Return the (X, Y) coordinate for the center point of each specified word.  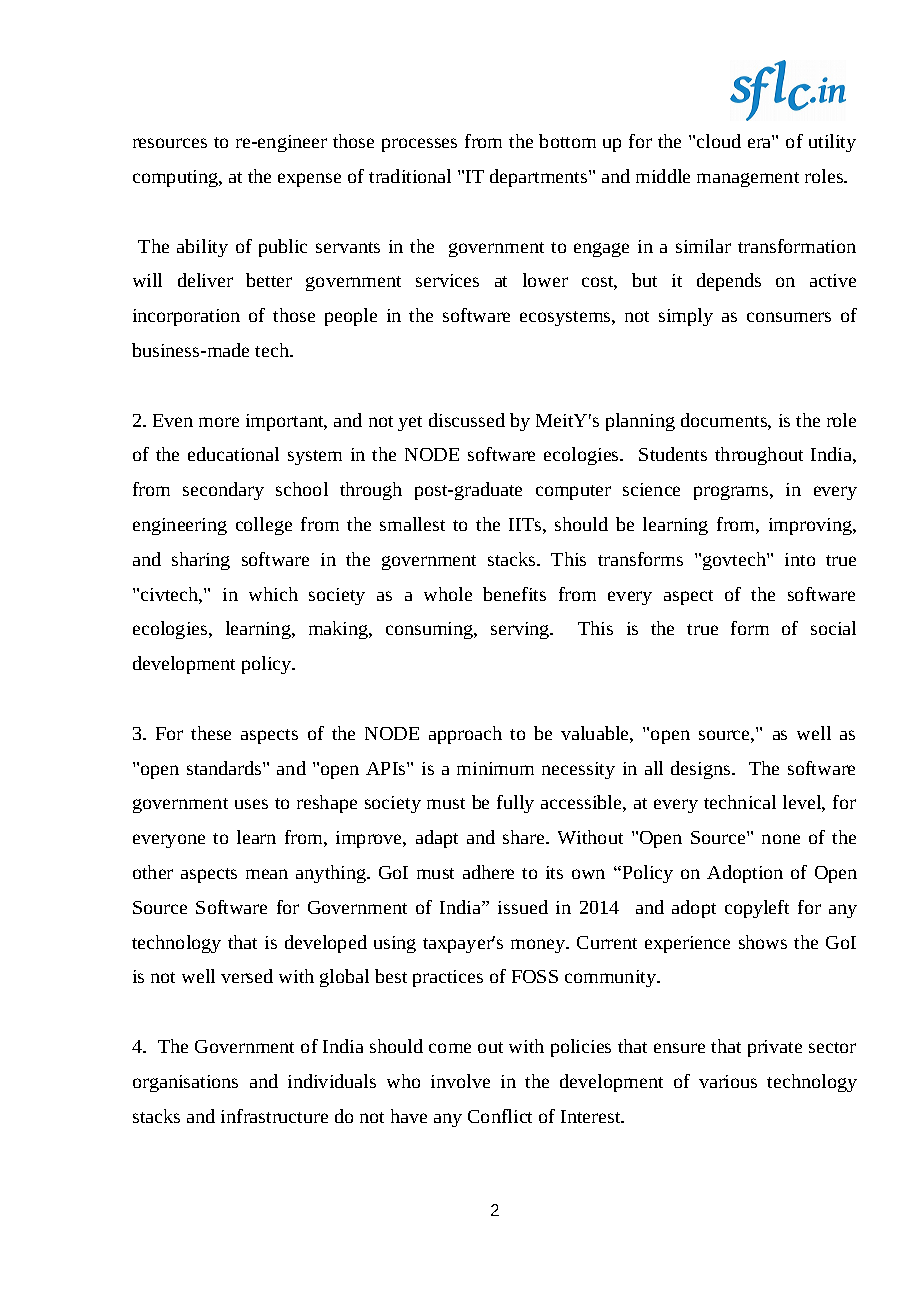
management (748, 179)
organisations (185, 1083)
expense (309, 180)
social (833, 628)
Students (673, 454)
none (781, 839)
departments (540, 178)
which (273, 594)
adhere (488, 872)
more (219, 422)
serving (521, 630)
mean (267, 874)
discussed (467, 420)
